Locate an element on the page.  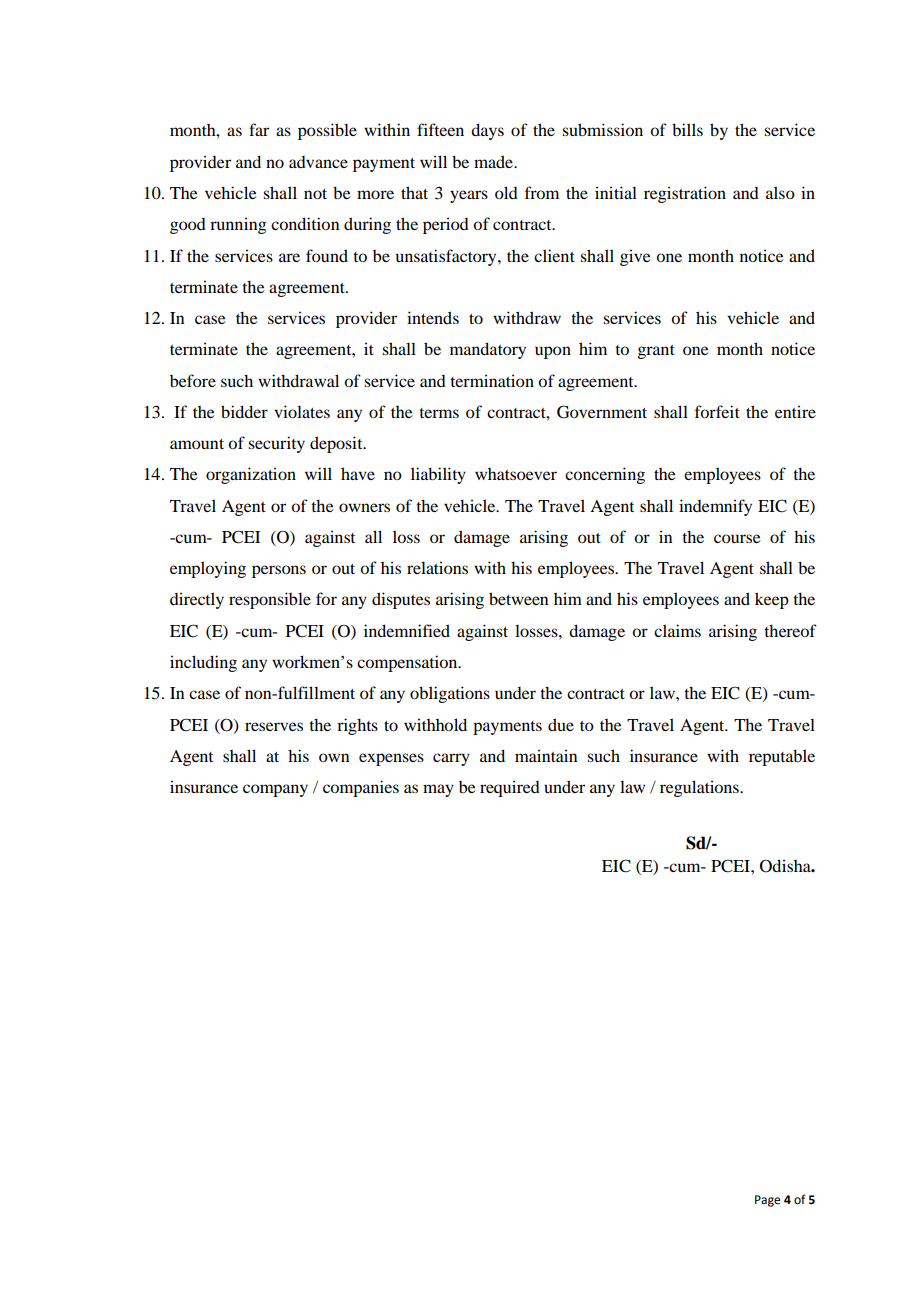
obligations is located at coordinates (450, 694).
